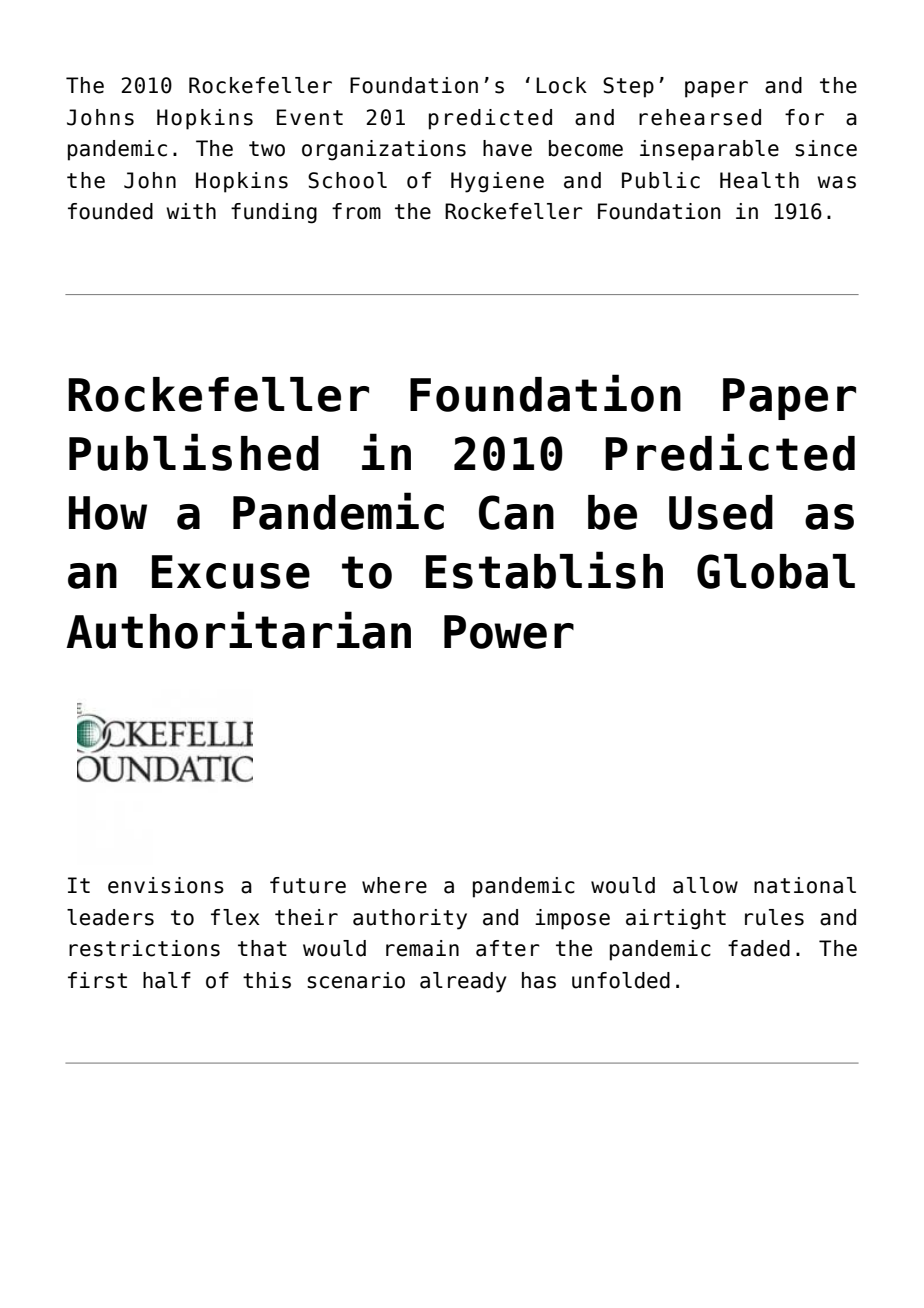 The width and height of the image is (924, 1308). What do you see at coordinates (231, 572) in the image?
I see `Excuse` at bounding box center [231, 572].
